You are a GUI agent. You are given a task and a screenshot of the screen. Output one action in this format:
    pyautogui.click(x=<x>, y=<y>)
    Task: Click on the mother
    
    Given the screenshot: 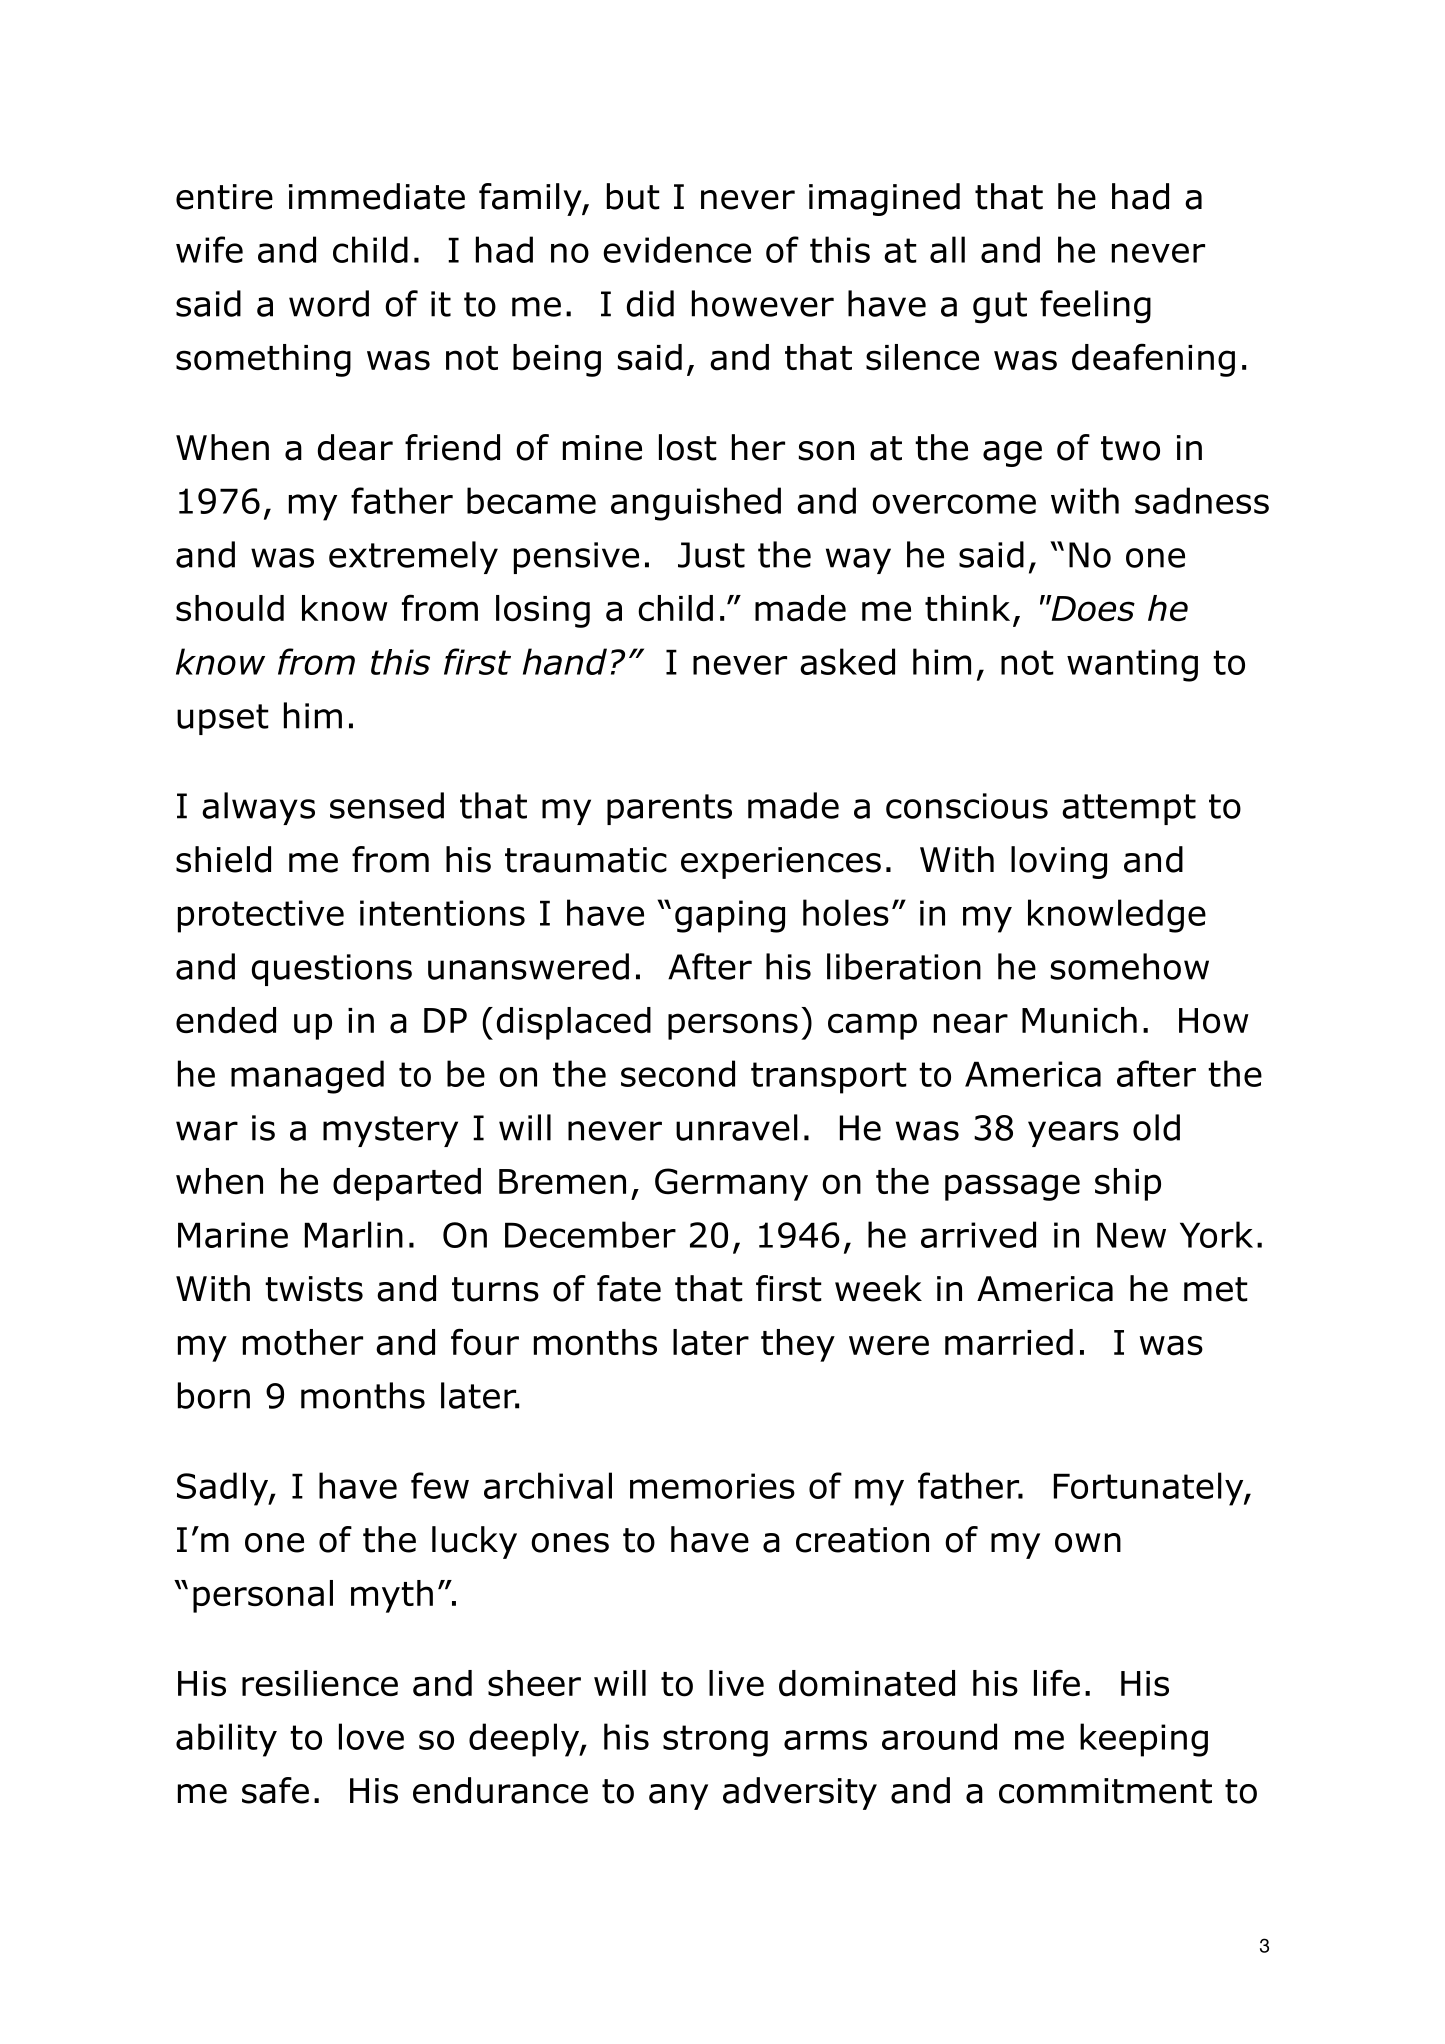 What is the action you would take?
    pyautogui.click(x=303, y=1342)
